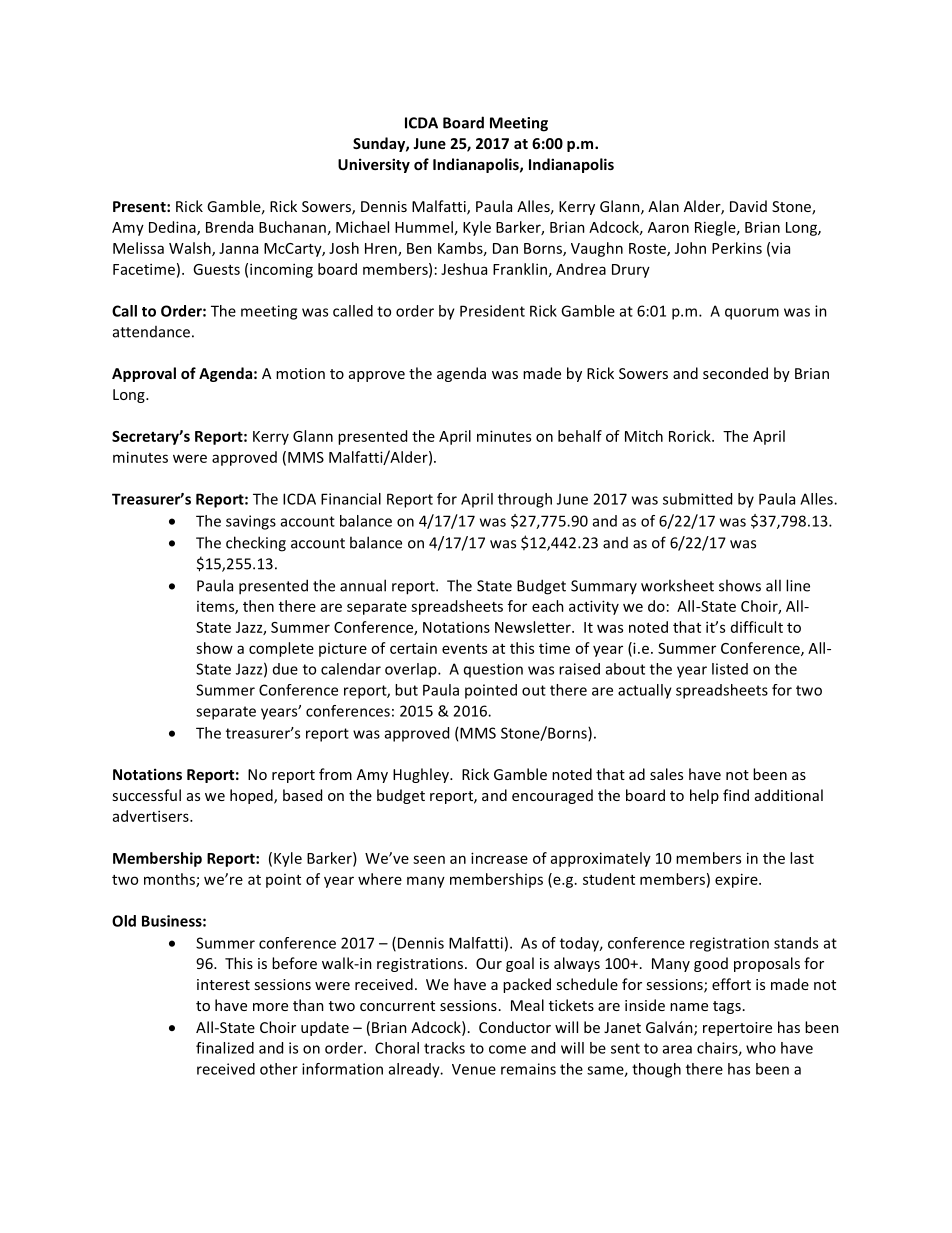 The width and height of the screenshot is (952, 1233). I want to click on then, so click(258, 606).
